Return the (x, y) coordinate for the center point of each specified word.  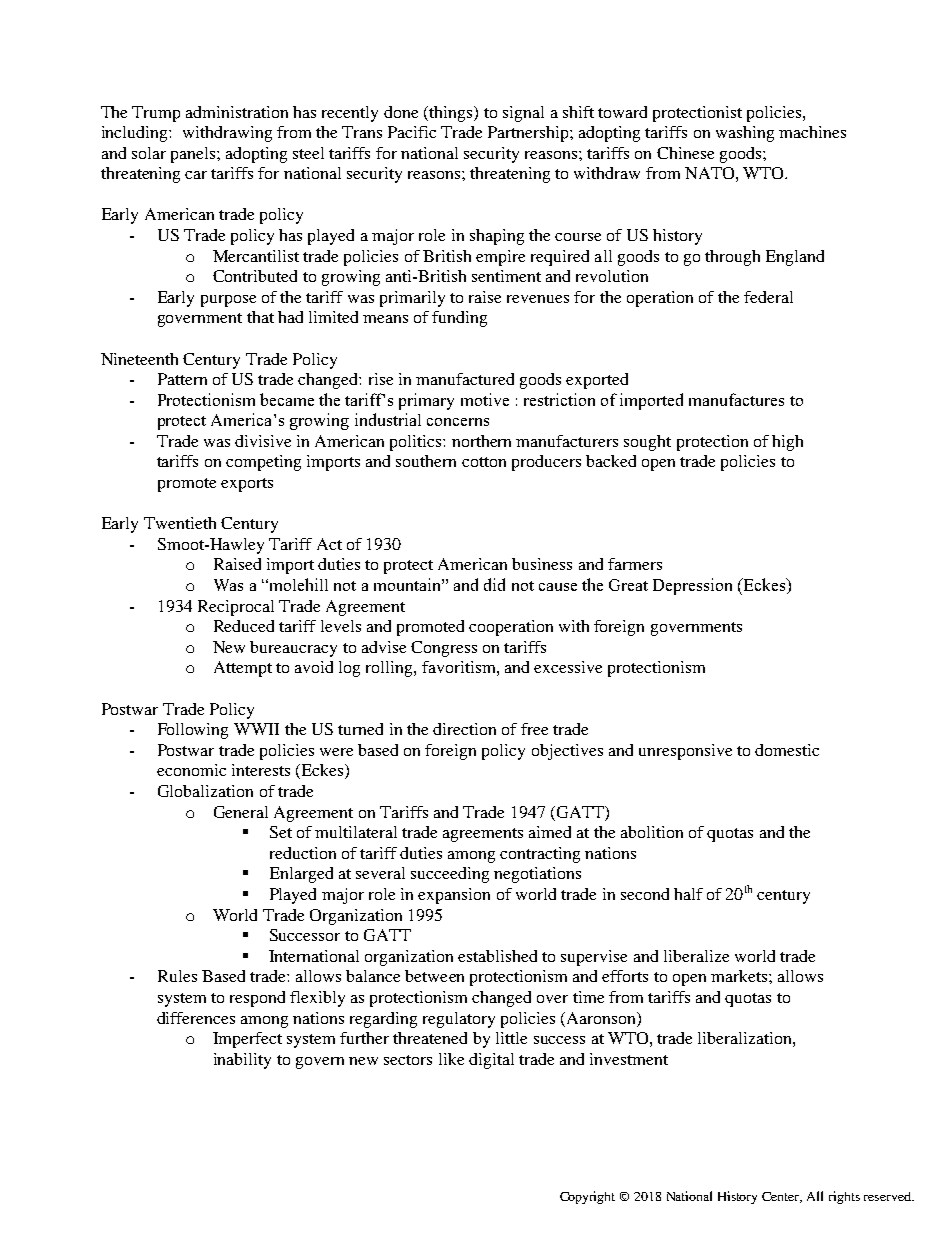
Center (782, 1197)
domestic (787, 750)
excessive (568, 667)
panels (194, 155)
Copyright (587, 1197)
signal (523, 114)
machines (812, 132)
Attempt (243, 669)
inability (242, 1061)
